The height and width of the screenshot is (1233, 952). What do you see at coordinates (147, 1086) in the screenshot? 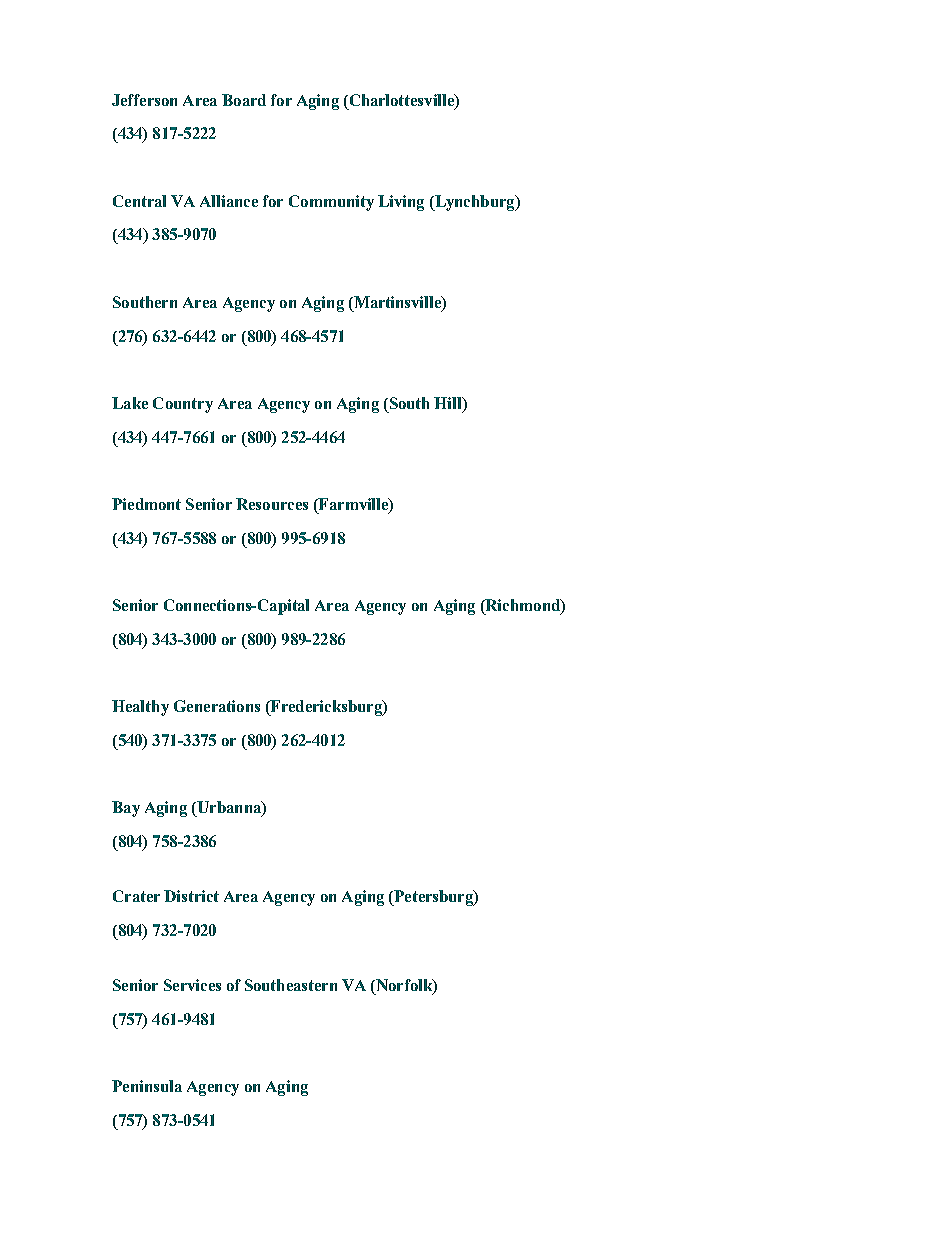
I see `Peninsula` at bounding box center [147, 1086].
